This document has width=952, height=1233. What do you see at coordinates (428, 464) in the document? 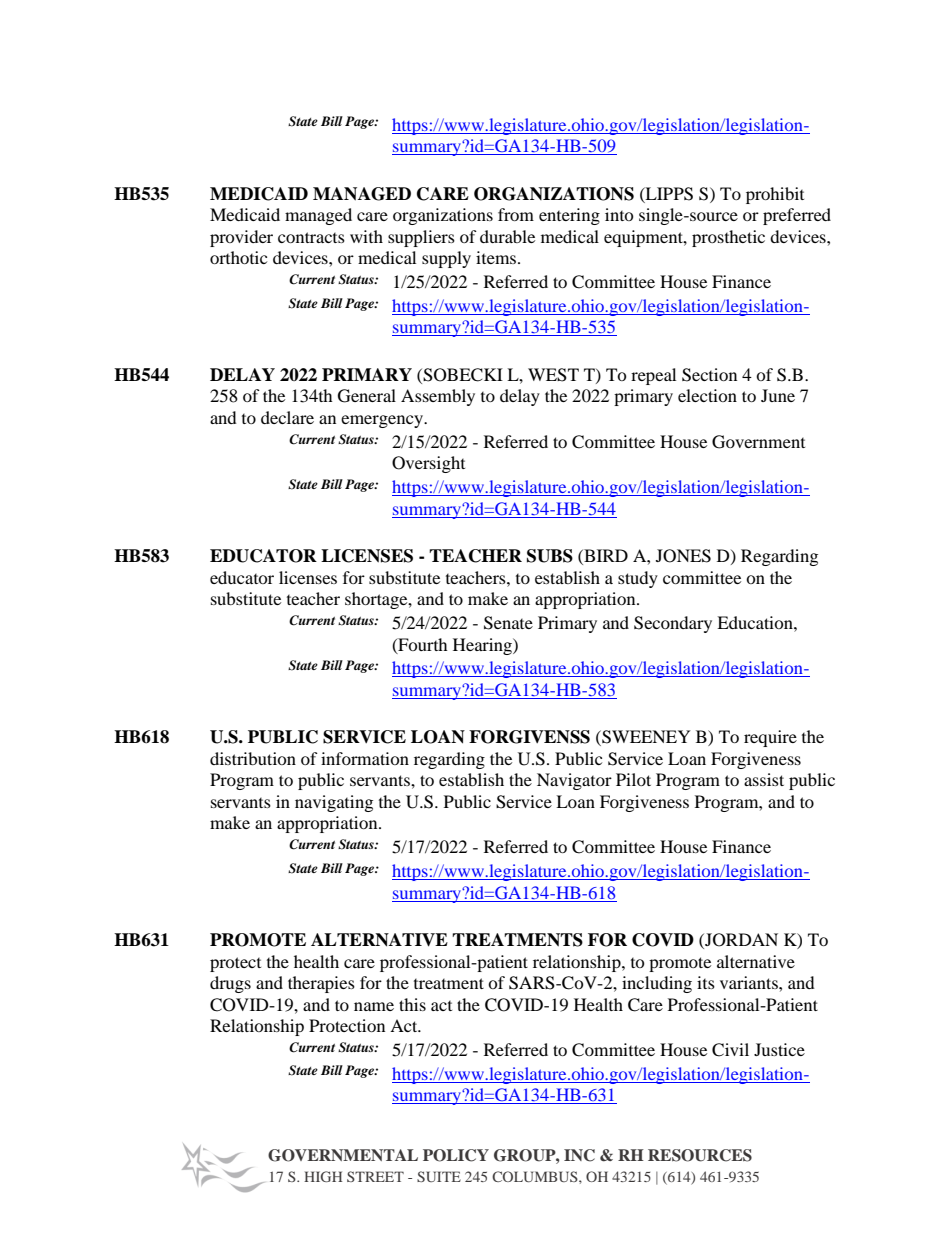
I see `Oversight` at bounding box center [428, 464].
